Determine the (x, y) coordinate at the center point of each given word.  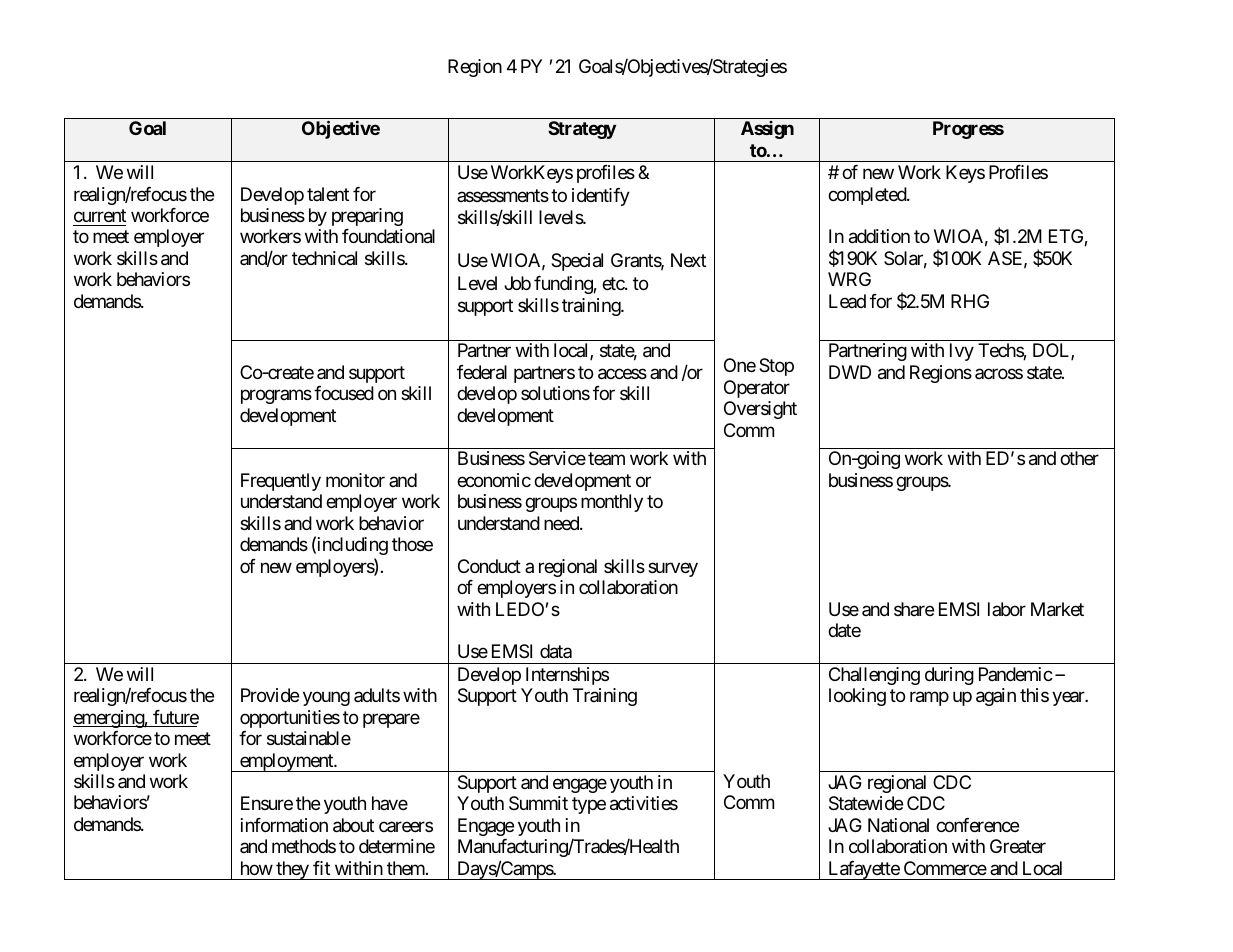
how (257, 868)
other (1079, 458)
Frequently (281, 482)
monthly (612, 503)
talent (328, 194)
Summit (538, 803)
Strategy (582, 130)
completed (868, 196)
